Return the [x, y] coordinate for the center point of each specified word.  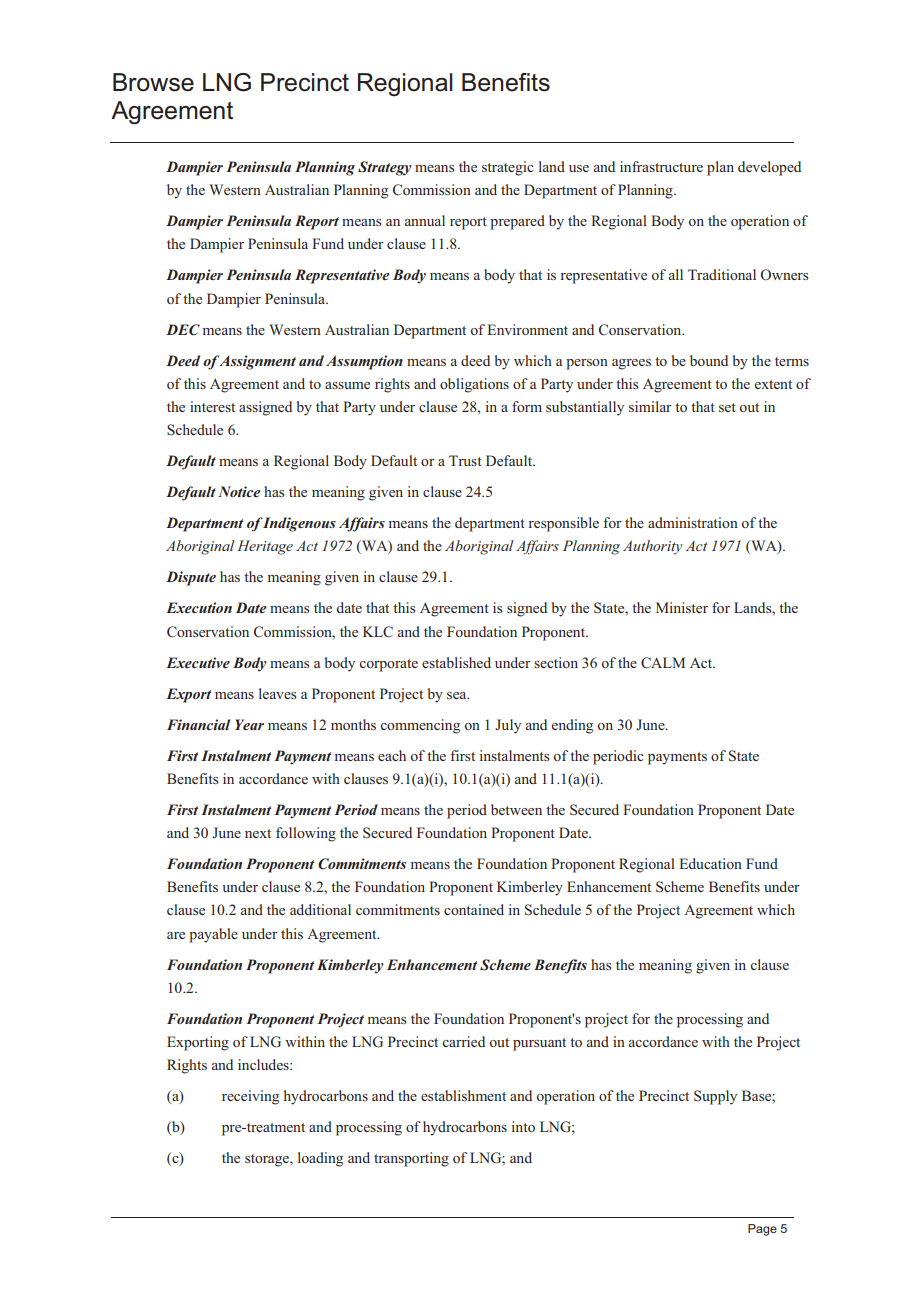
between [516, 809]
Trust [465, 460]
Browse [153, 82]
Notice [239, 491]
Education [710, 863]
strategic [508, 168]
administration [693, 522]
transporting [411, 1159]
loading [320, 1159]
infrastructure [661, 166]
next [258, 833]
